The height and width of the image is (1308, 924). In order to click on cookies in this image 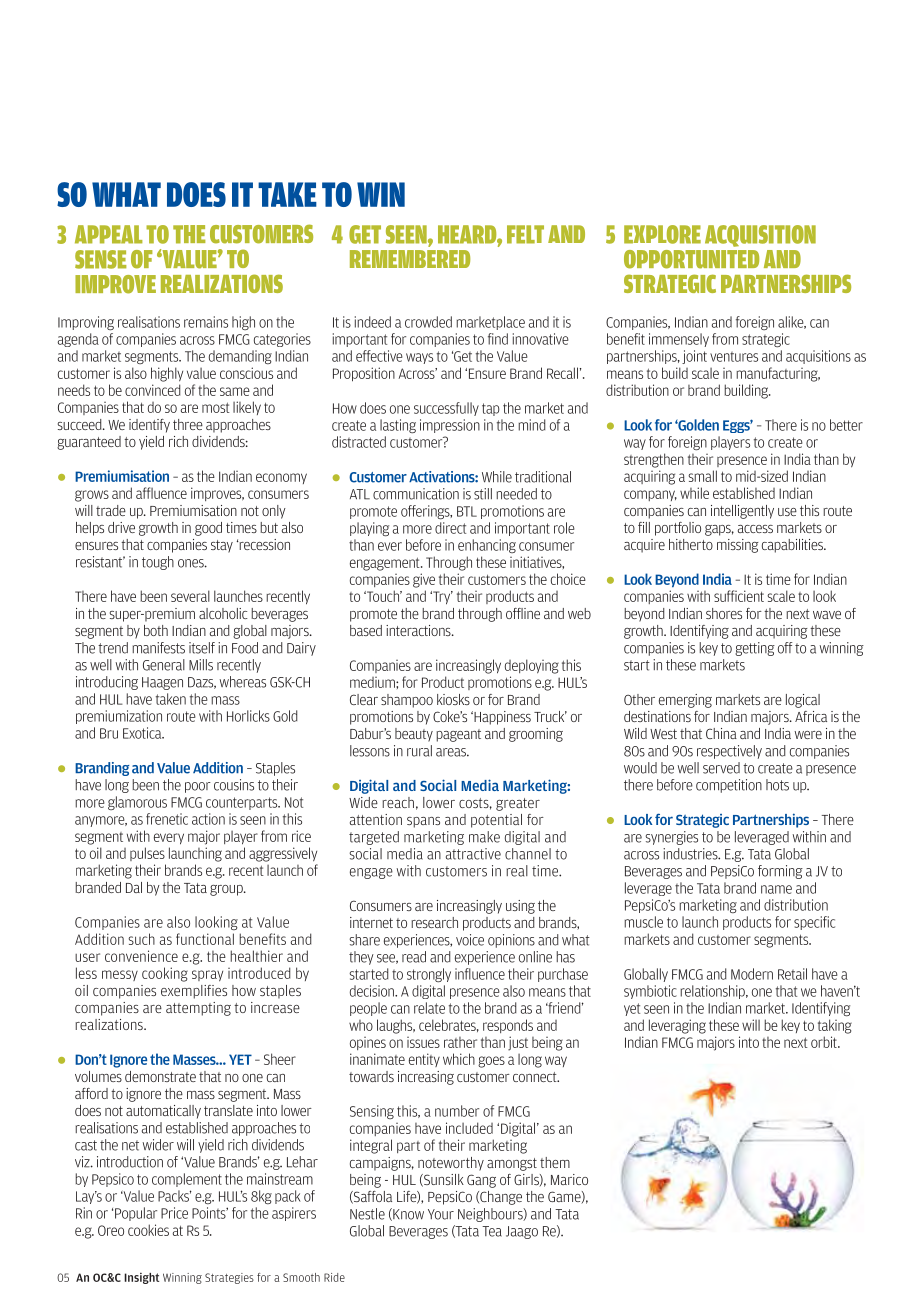, I will do `click(148, 1230)`.
